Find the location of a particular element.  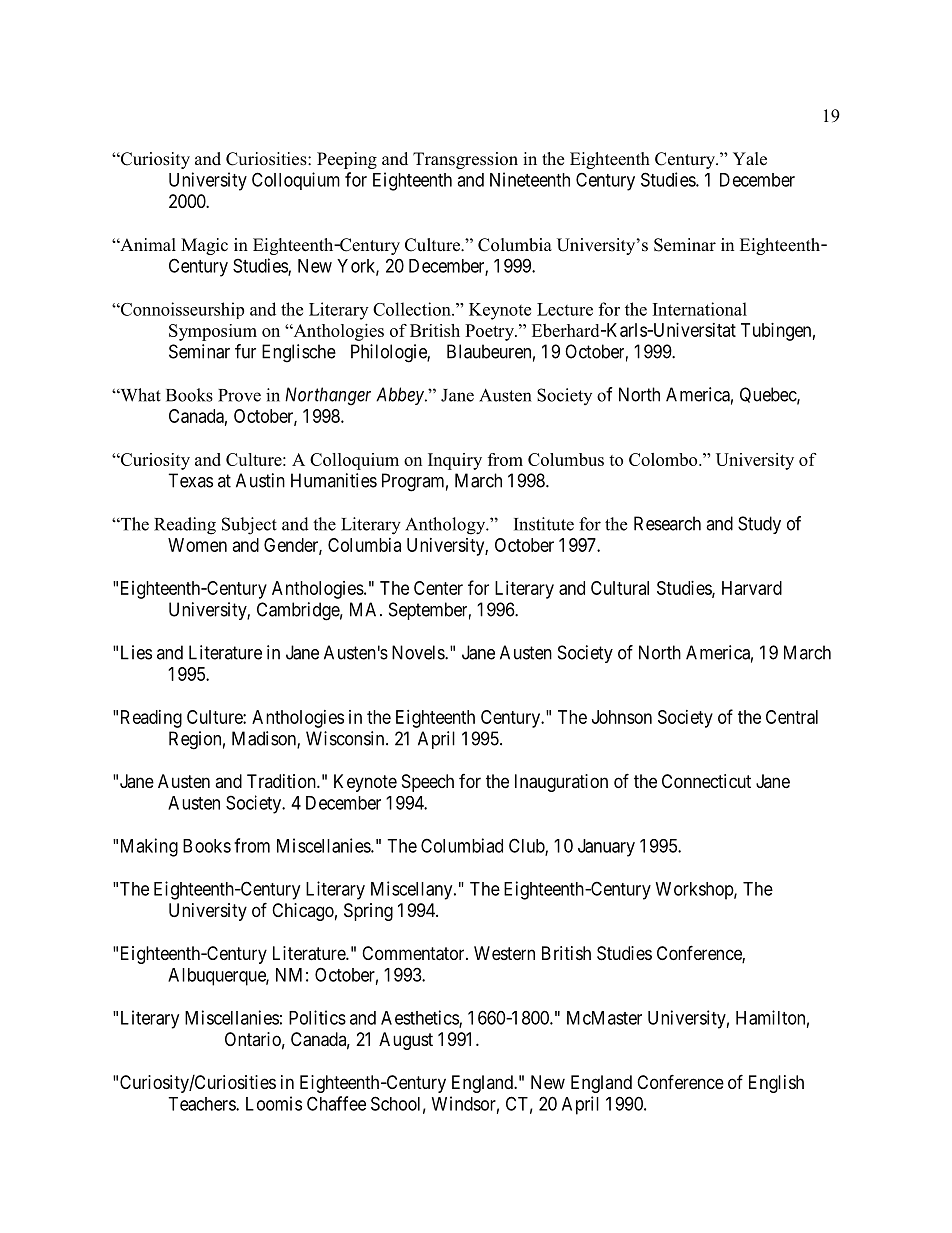

Nineteenth is located at coordinates (530, 179).
